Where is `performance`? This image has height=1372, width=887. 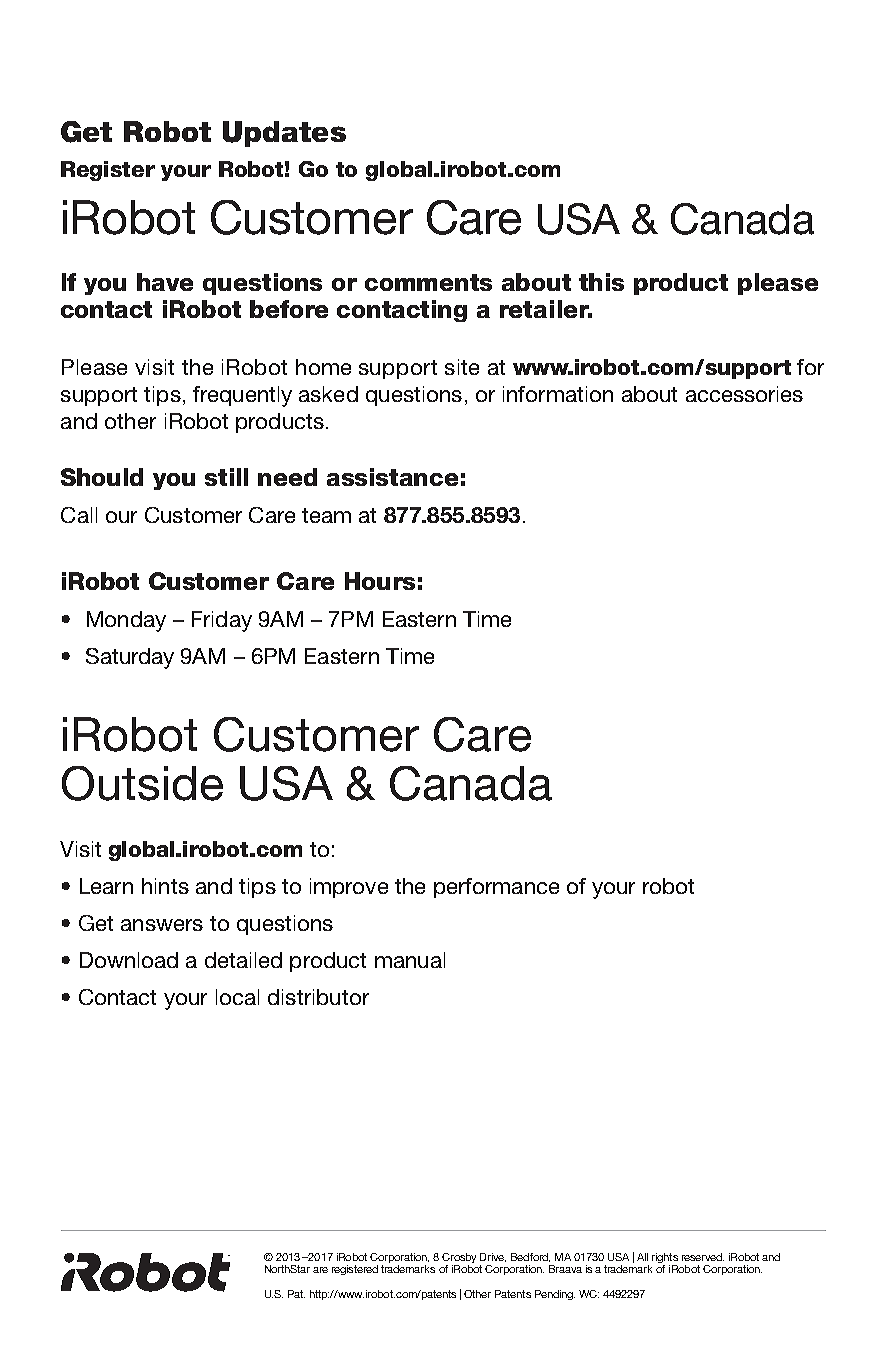 performance is located at coordinates (496, 888).
